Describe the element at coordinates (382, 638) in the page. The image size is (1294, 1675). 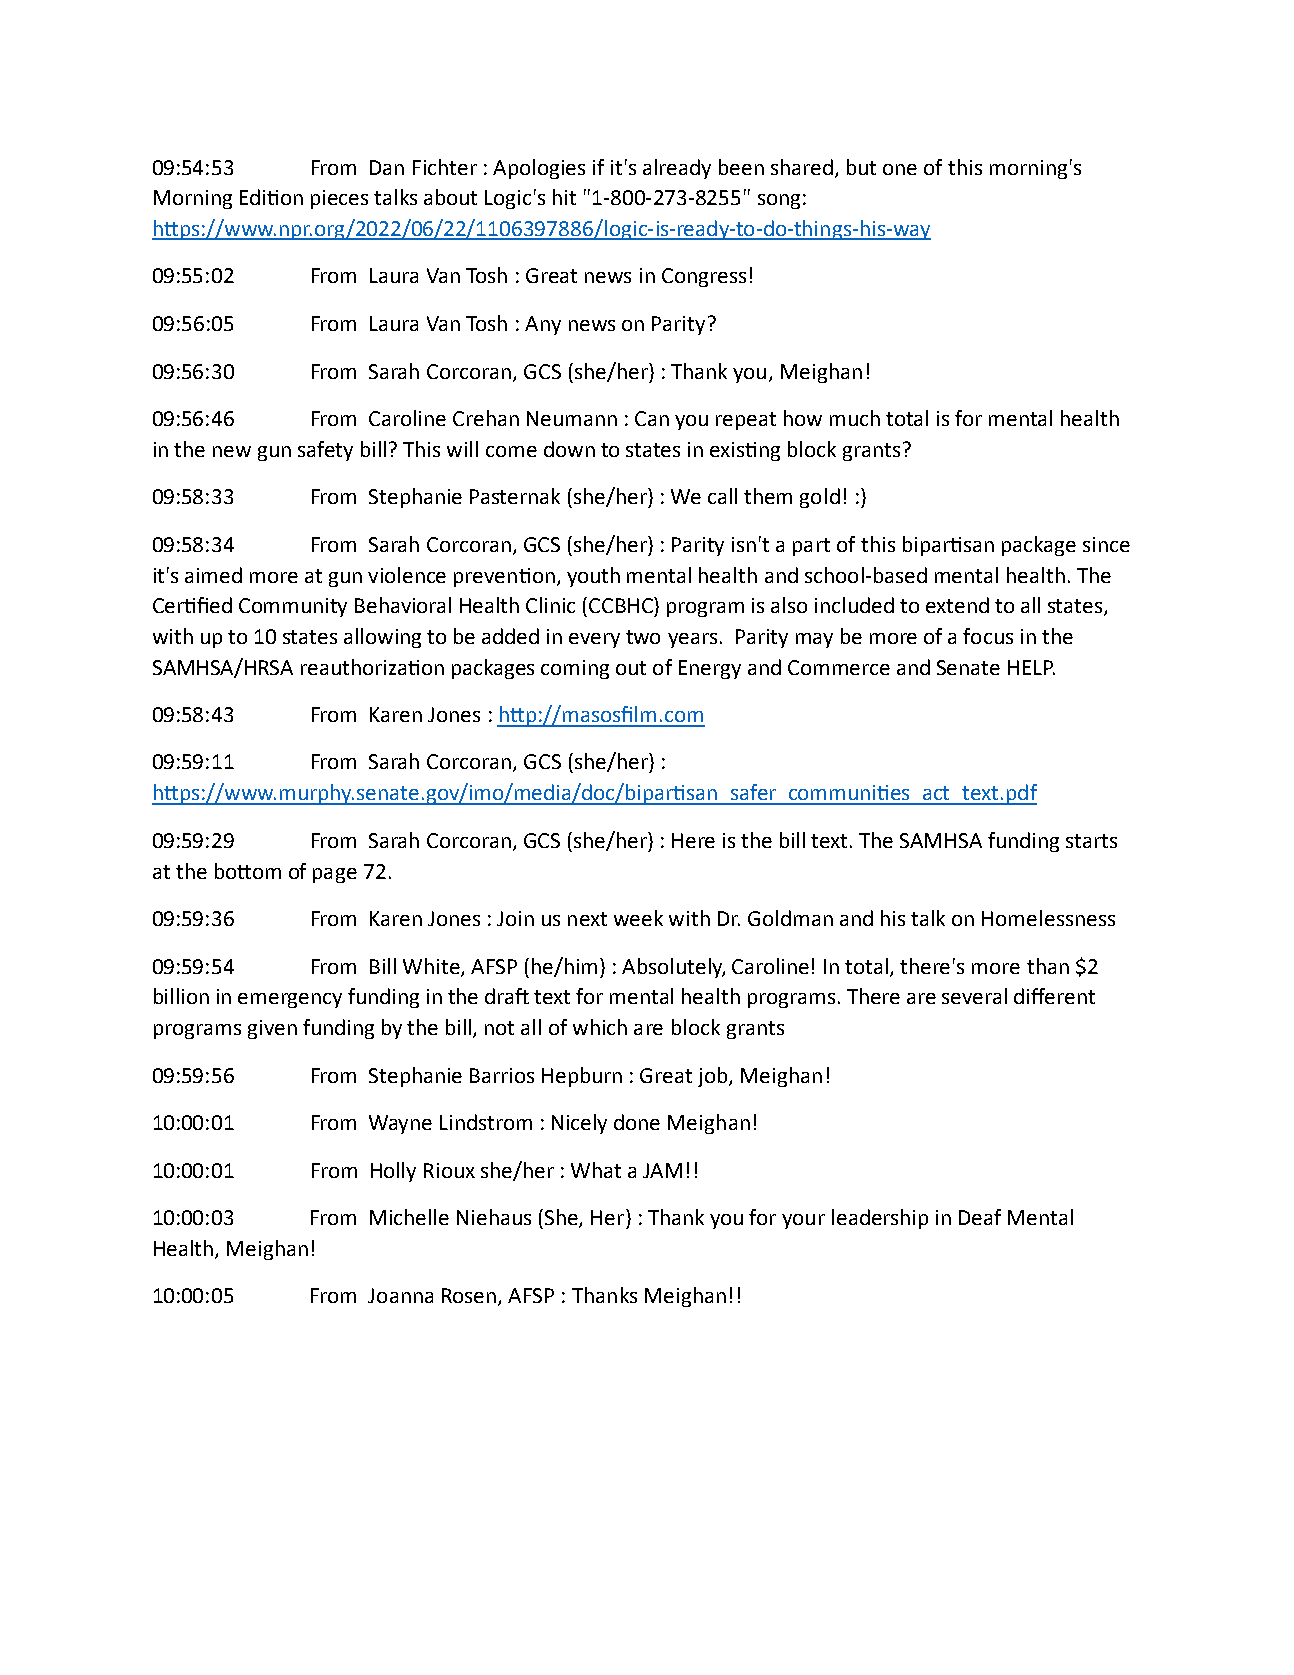
I see `allowing` at that location.
